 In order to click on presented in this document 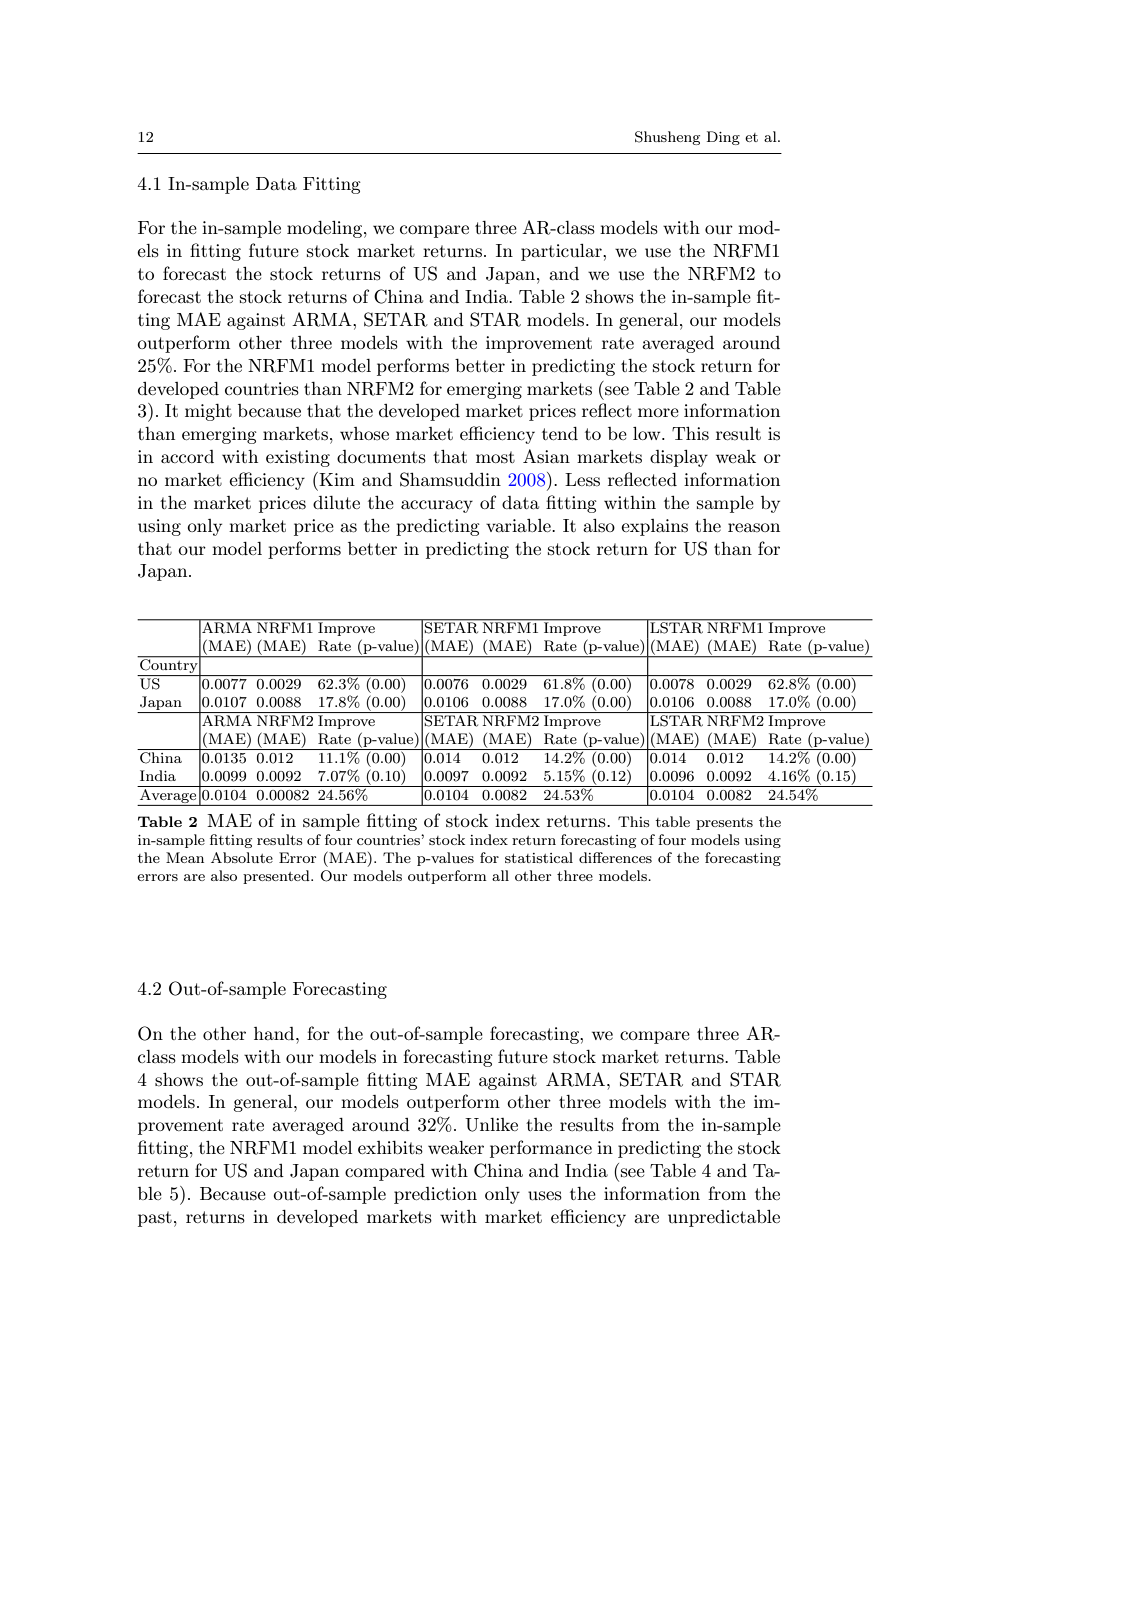, I will do `click(277, 877)`.
